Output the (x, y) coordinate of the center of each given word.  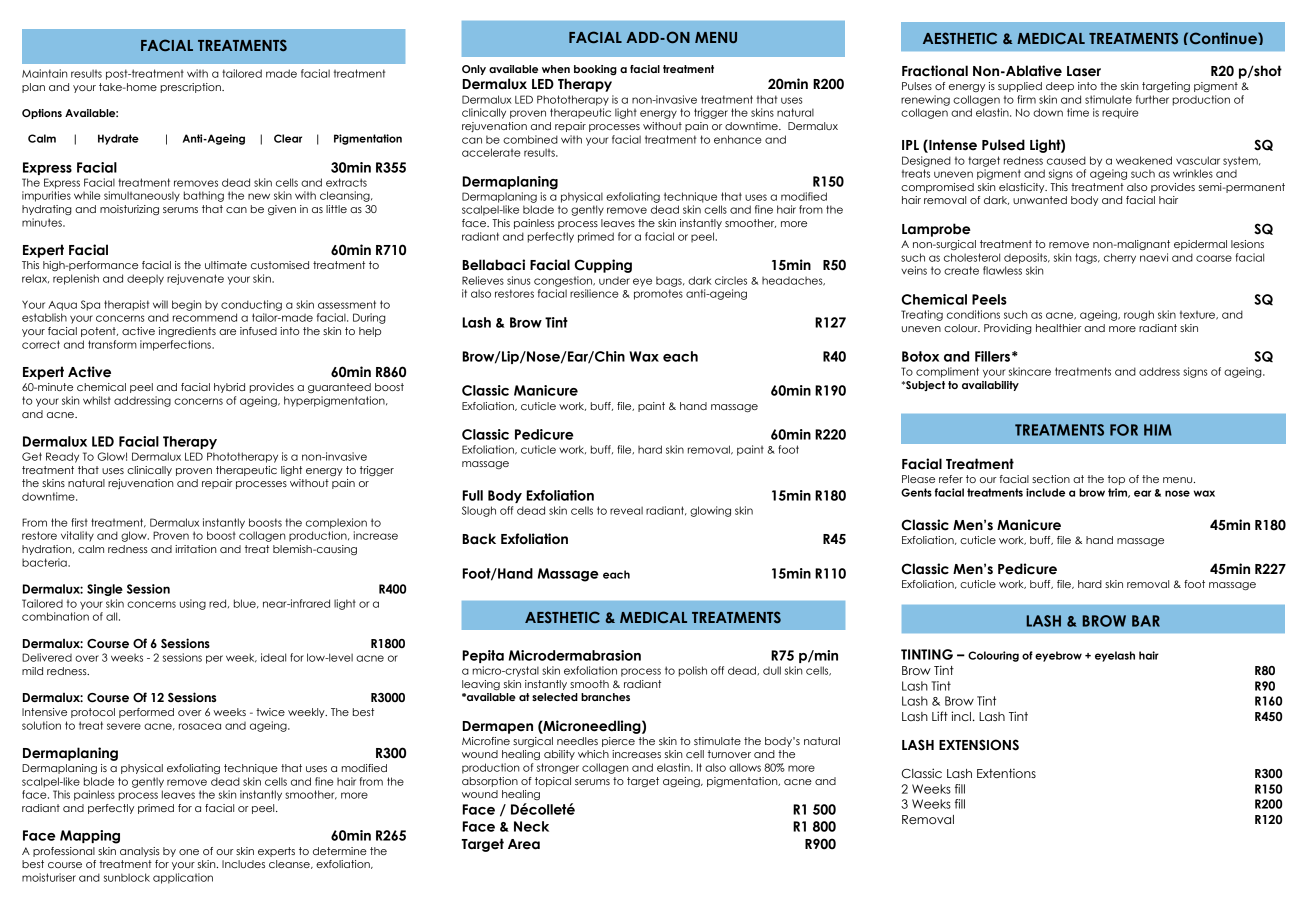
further (1152, 99)
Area (524, 844)
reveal (626, 510)
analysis (140, 852)
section (1051, 479)
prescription (192, 88)
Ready (62, 457)
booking (595, 70)
